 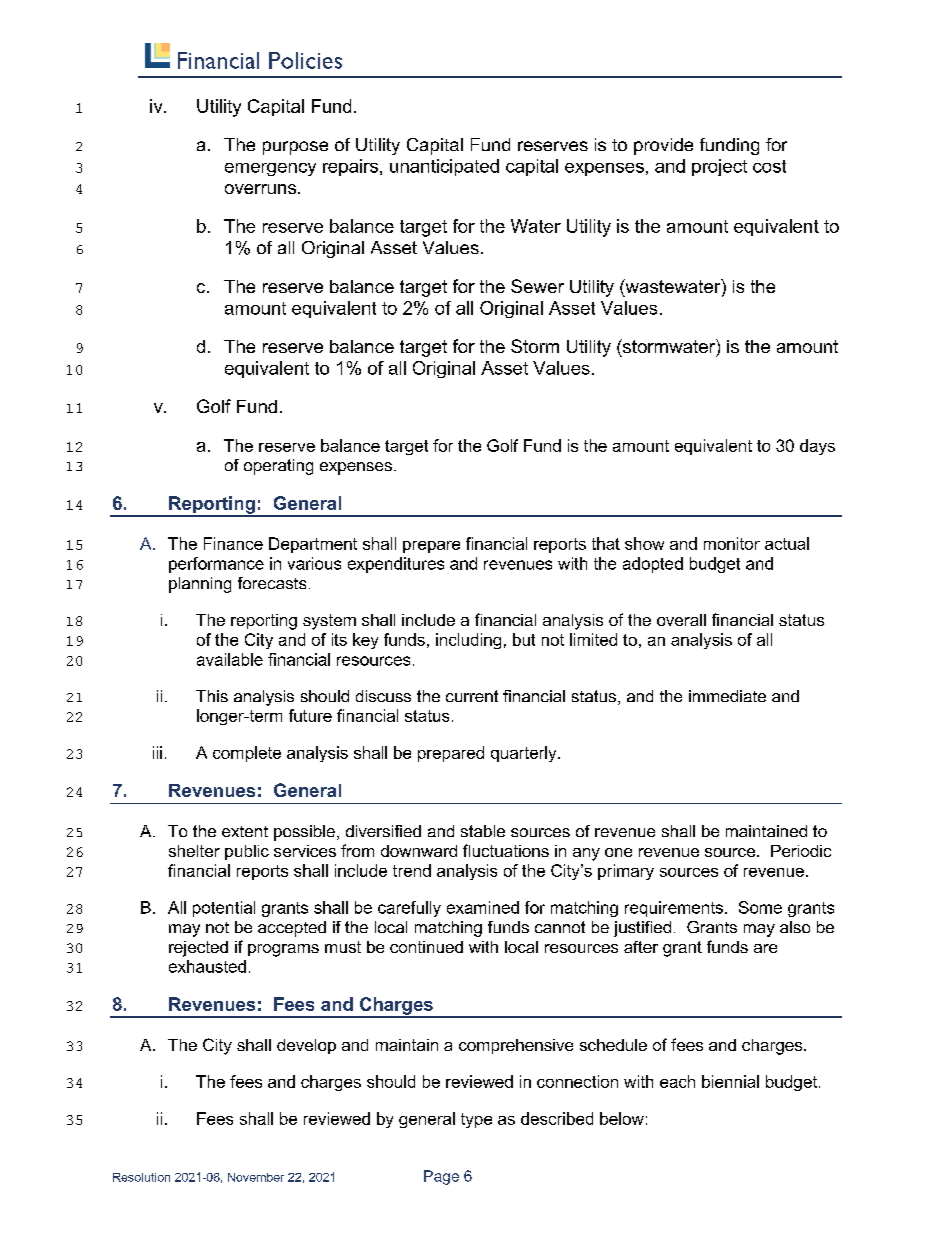 I want to click on Sewer, so click(x=537, y=286).
